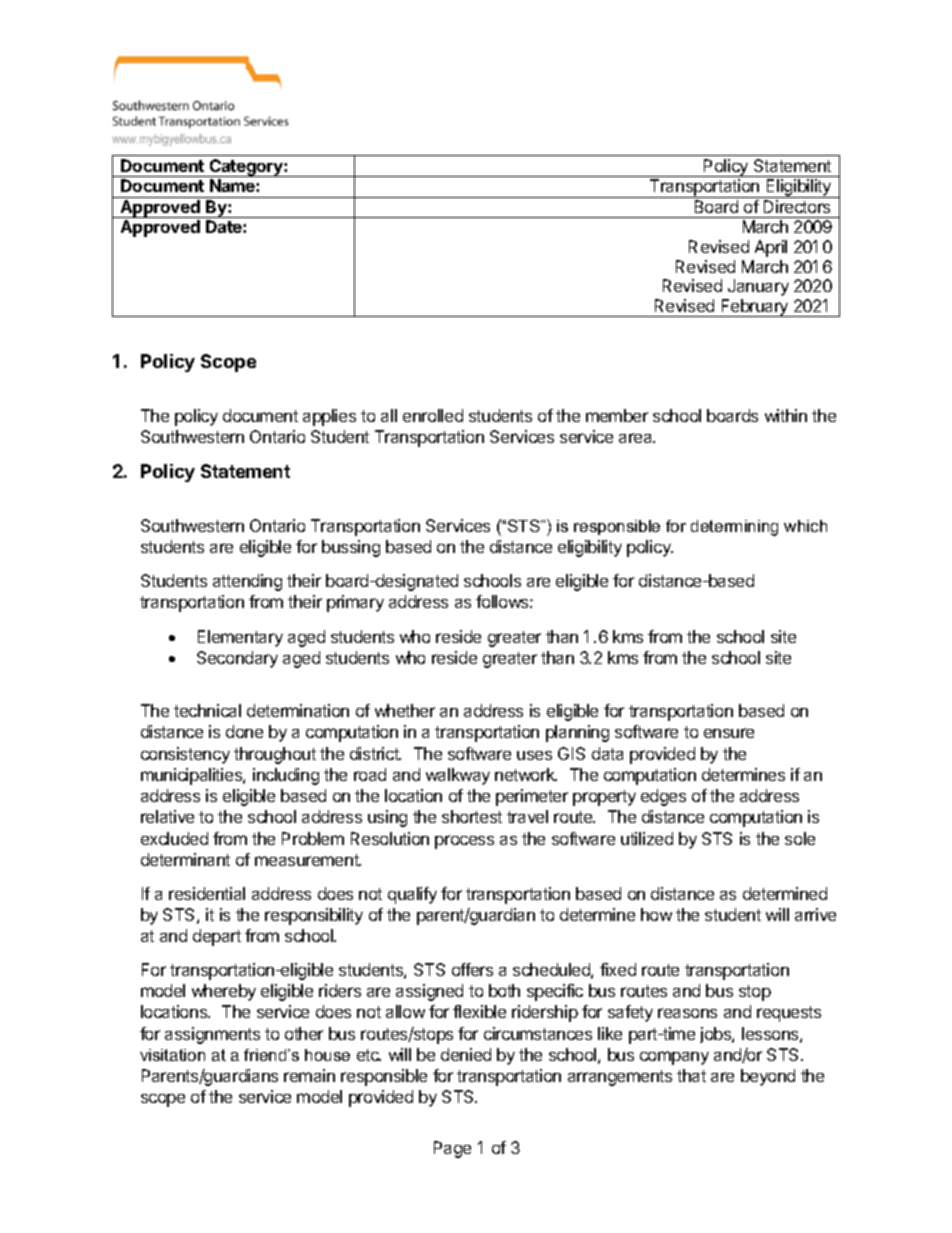 The width and height of the image is (952, 1233). I want to click on Date, so click(225, 226).
